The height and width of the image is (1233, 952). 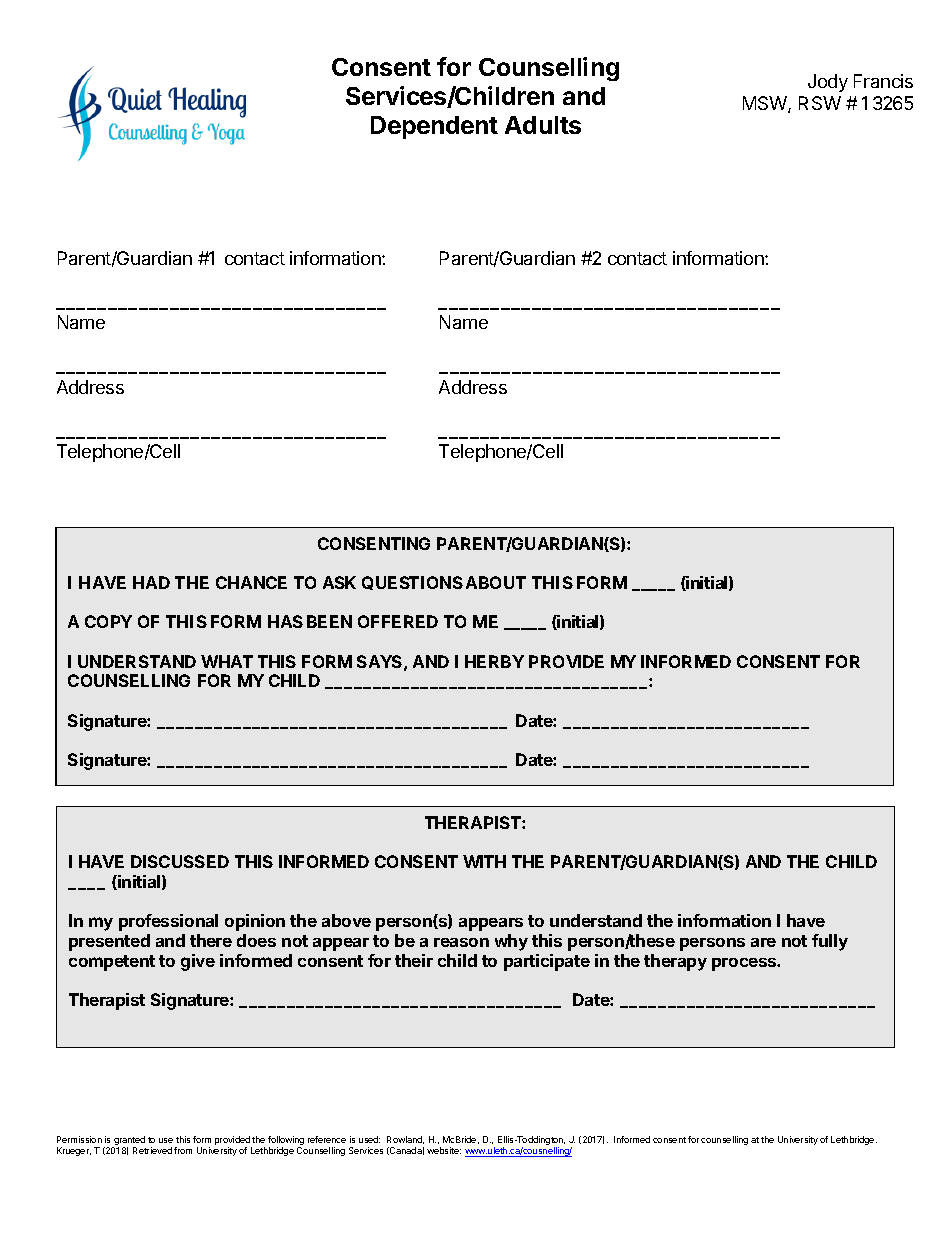 I want to click on HERBY, so click(x=494, y=661).
